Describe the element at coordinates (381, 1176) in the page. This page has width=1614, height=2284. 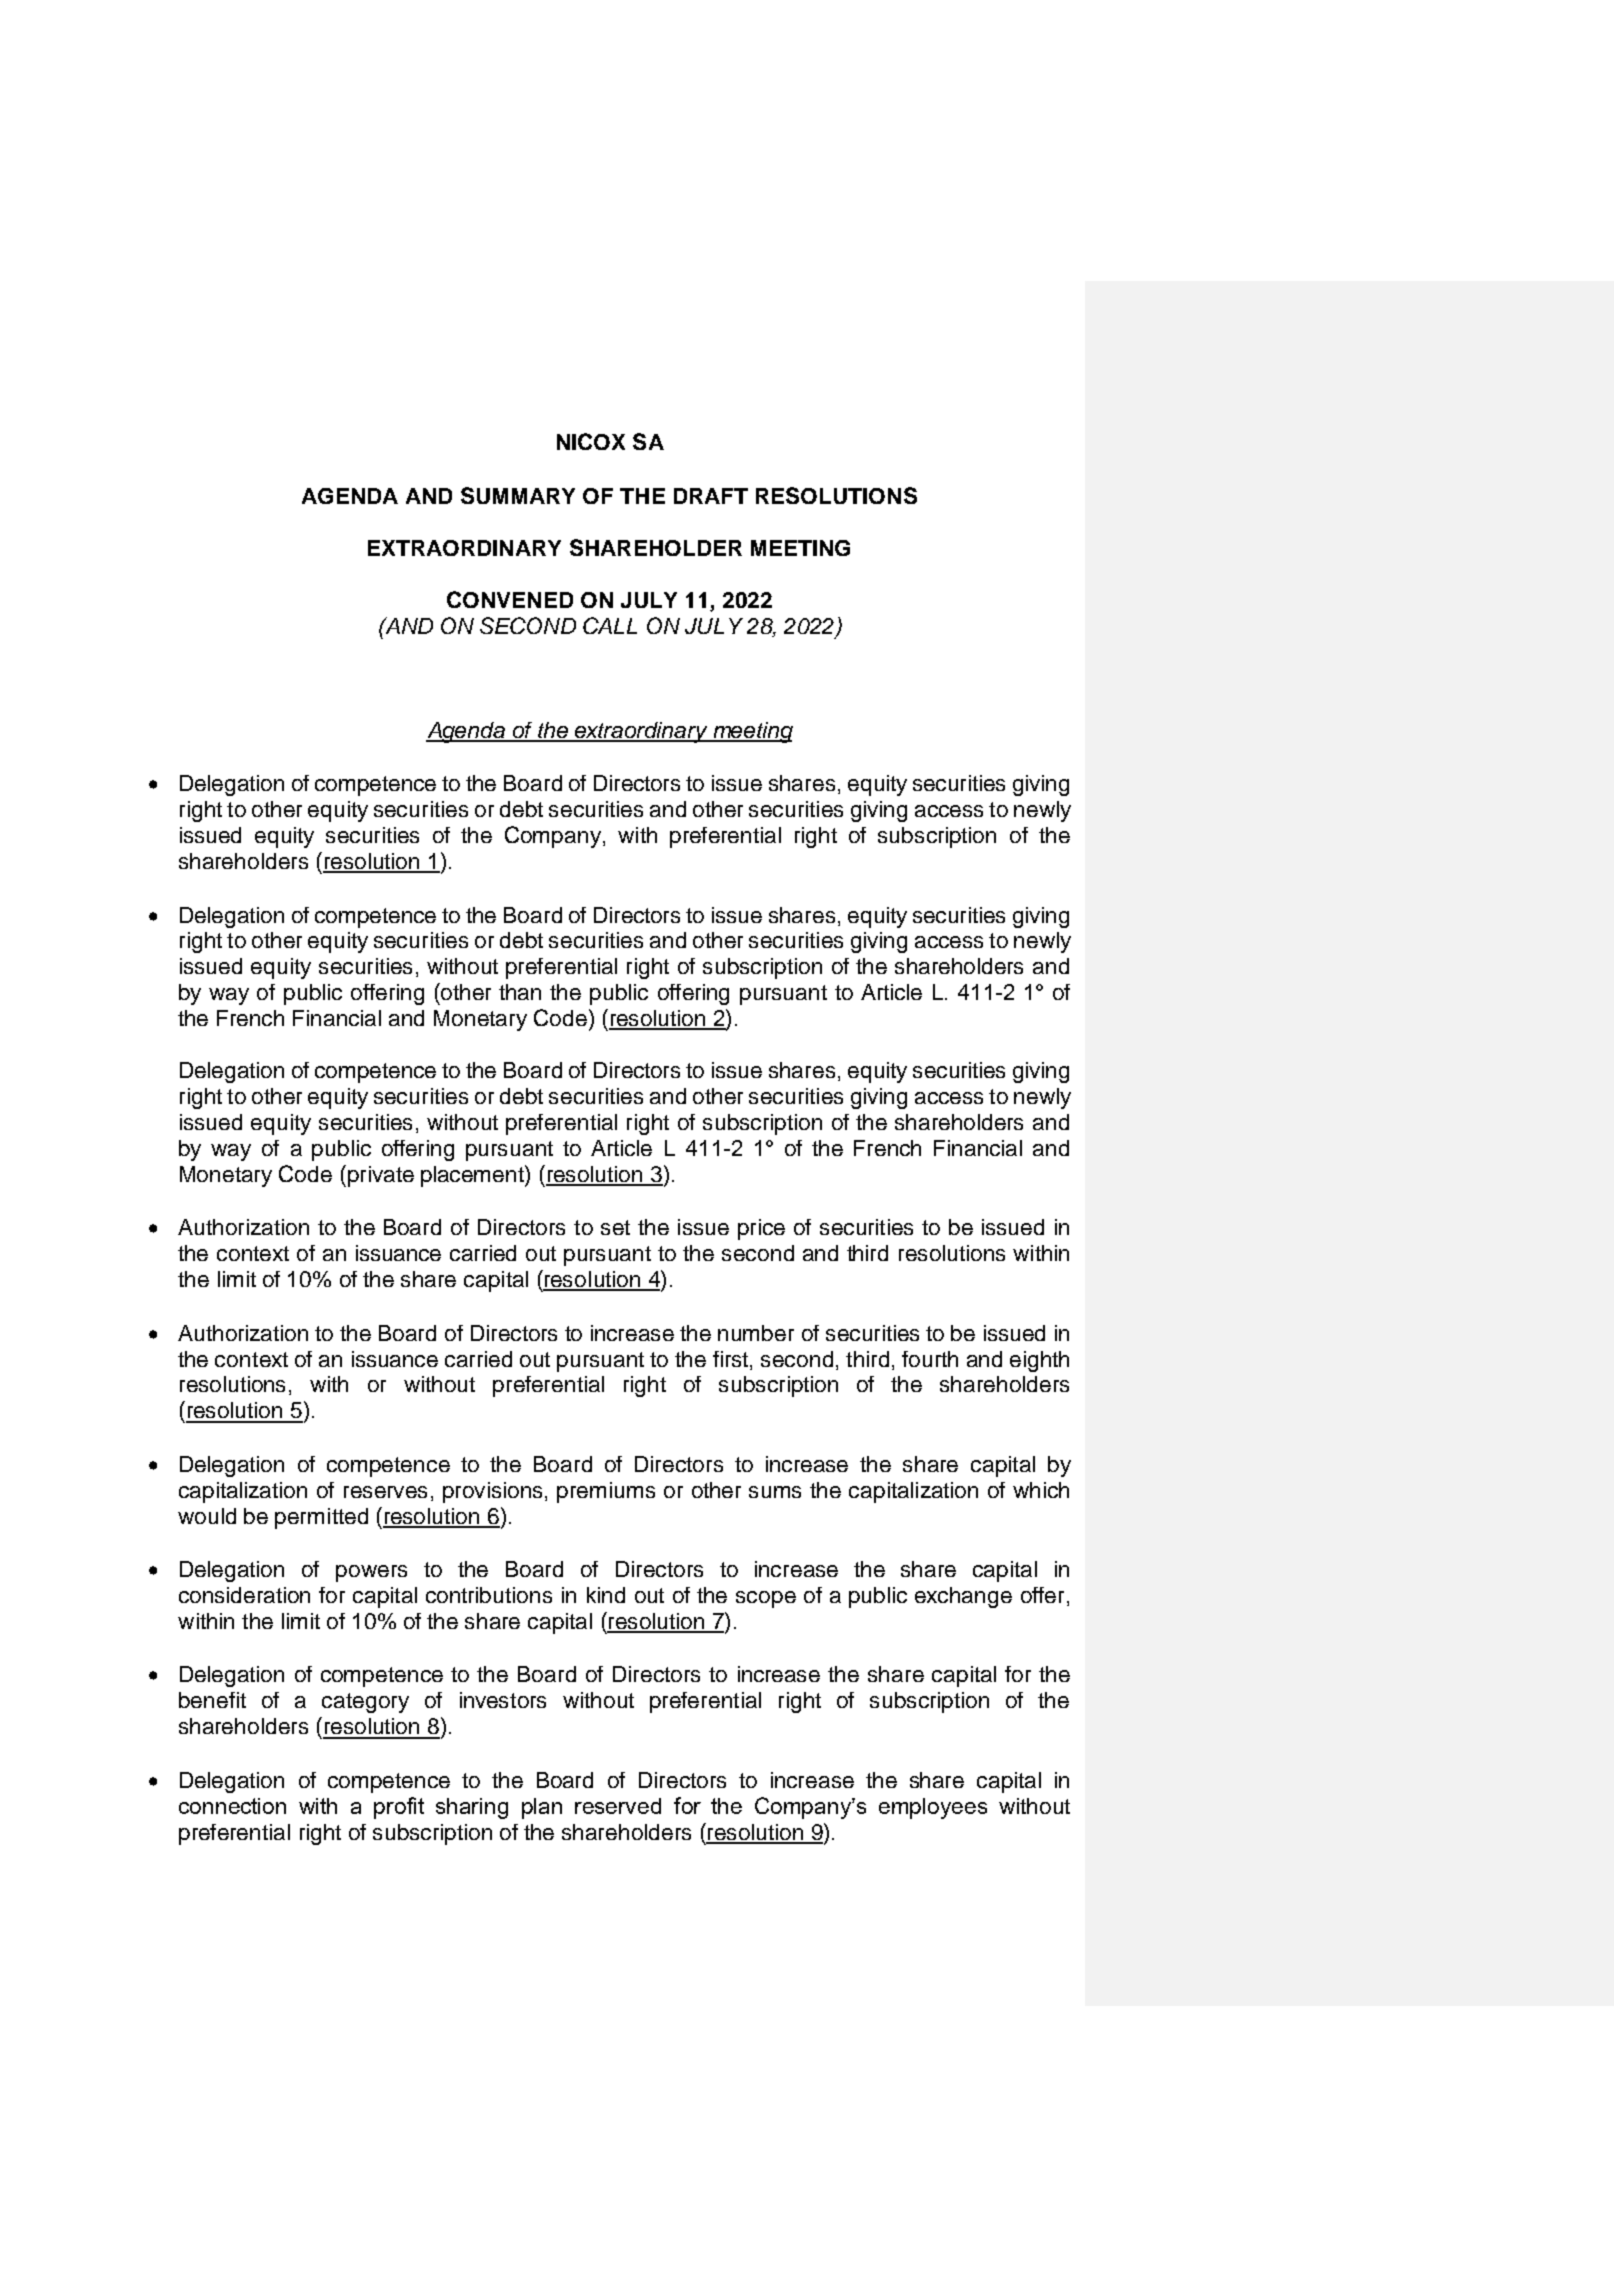
I see `private` at that location.
